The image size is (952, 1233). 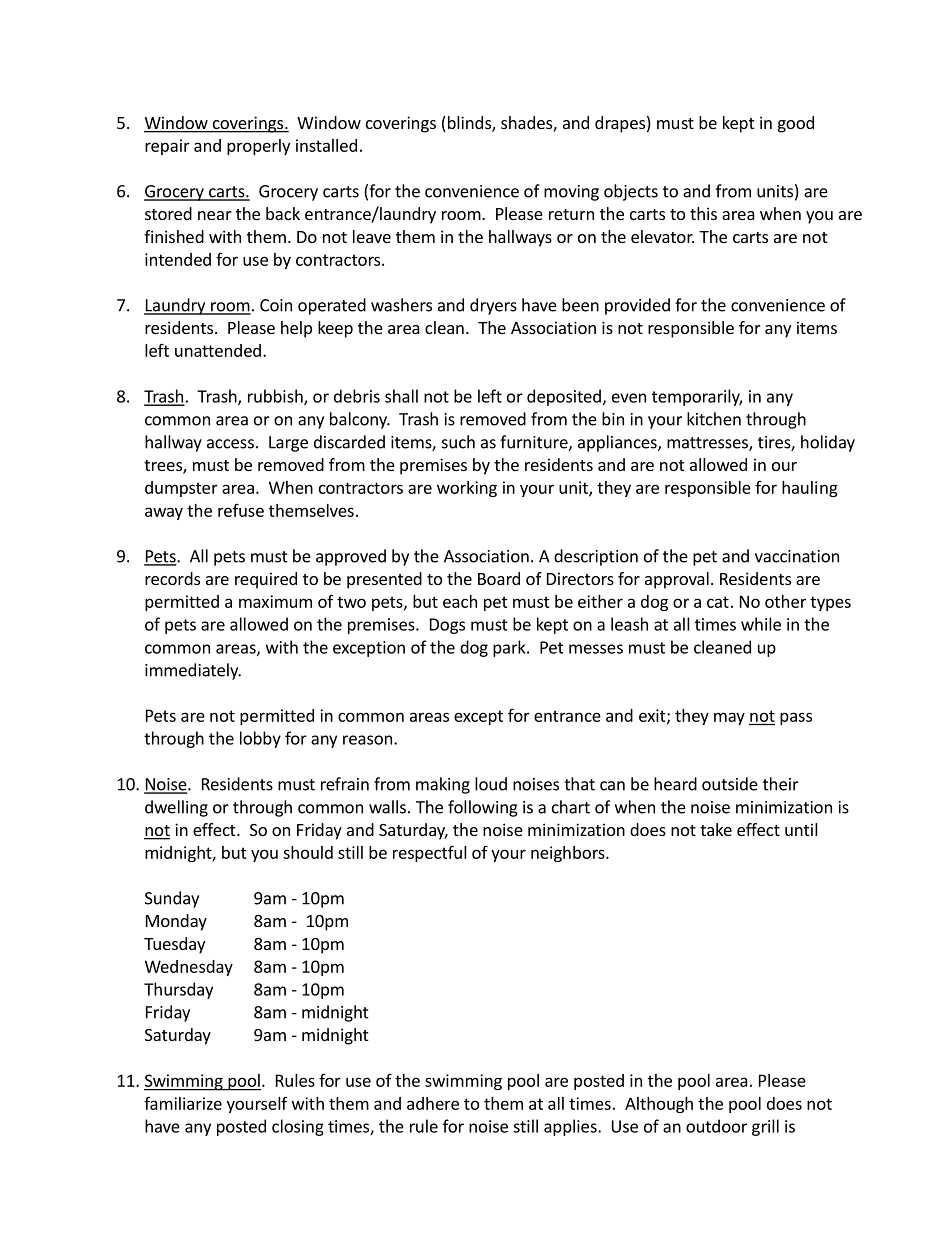 I want to click on park, so click(x=510, y=648).
